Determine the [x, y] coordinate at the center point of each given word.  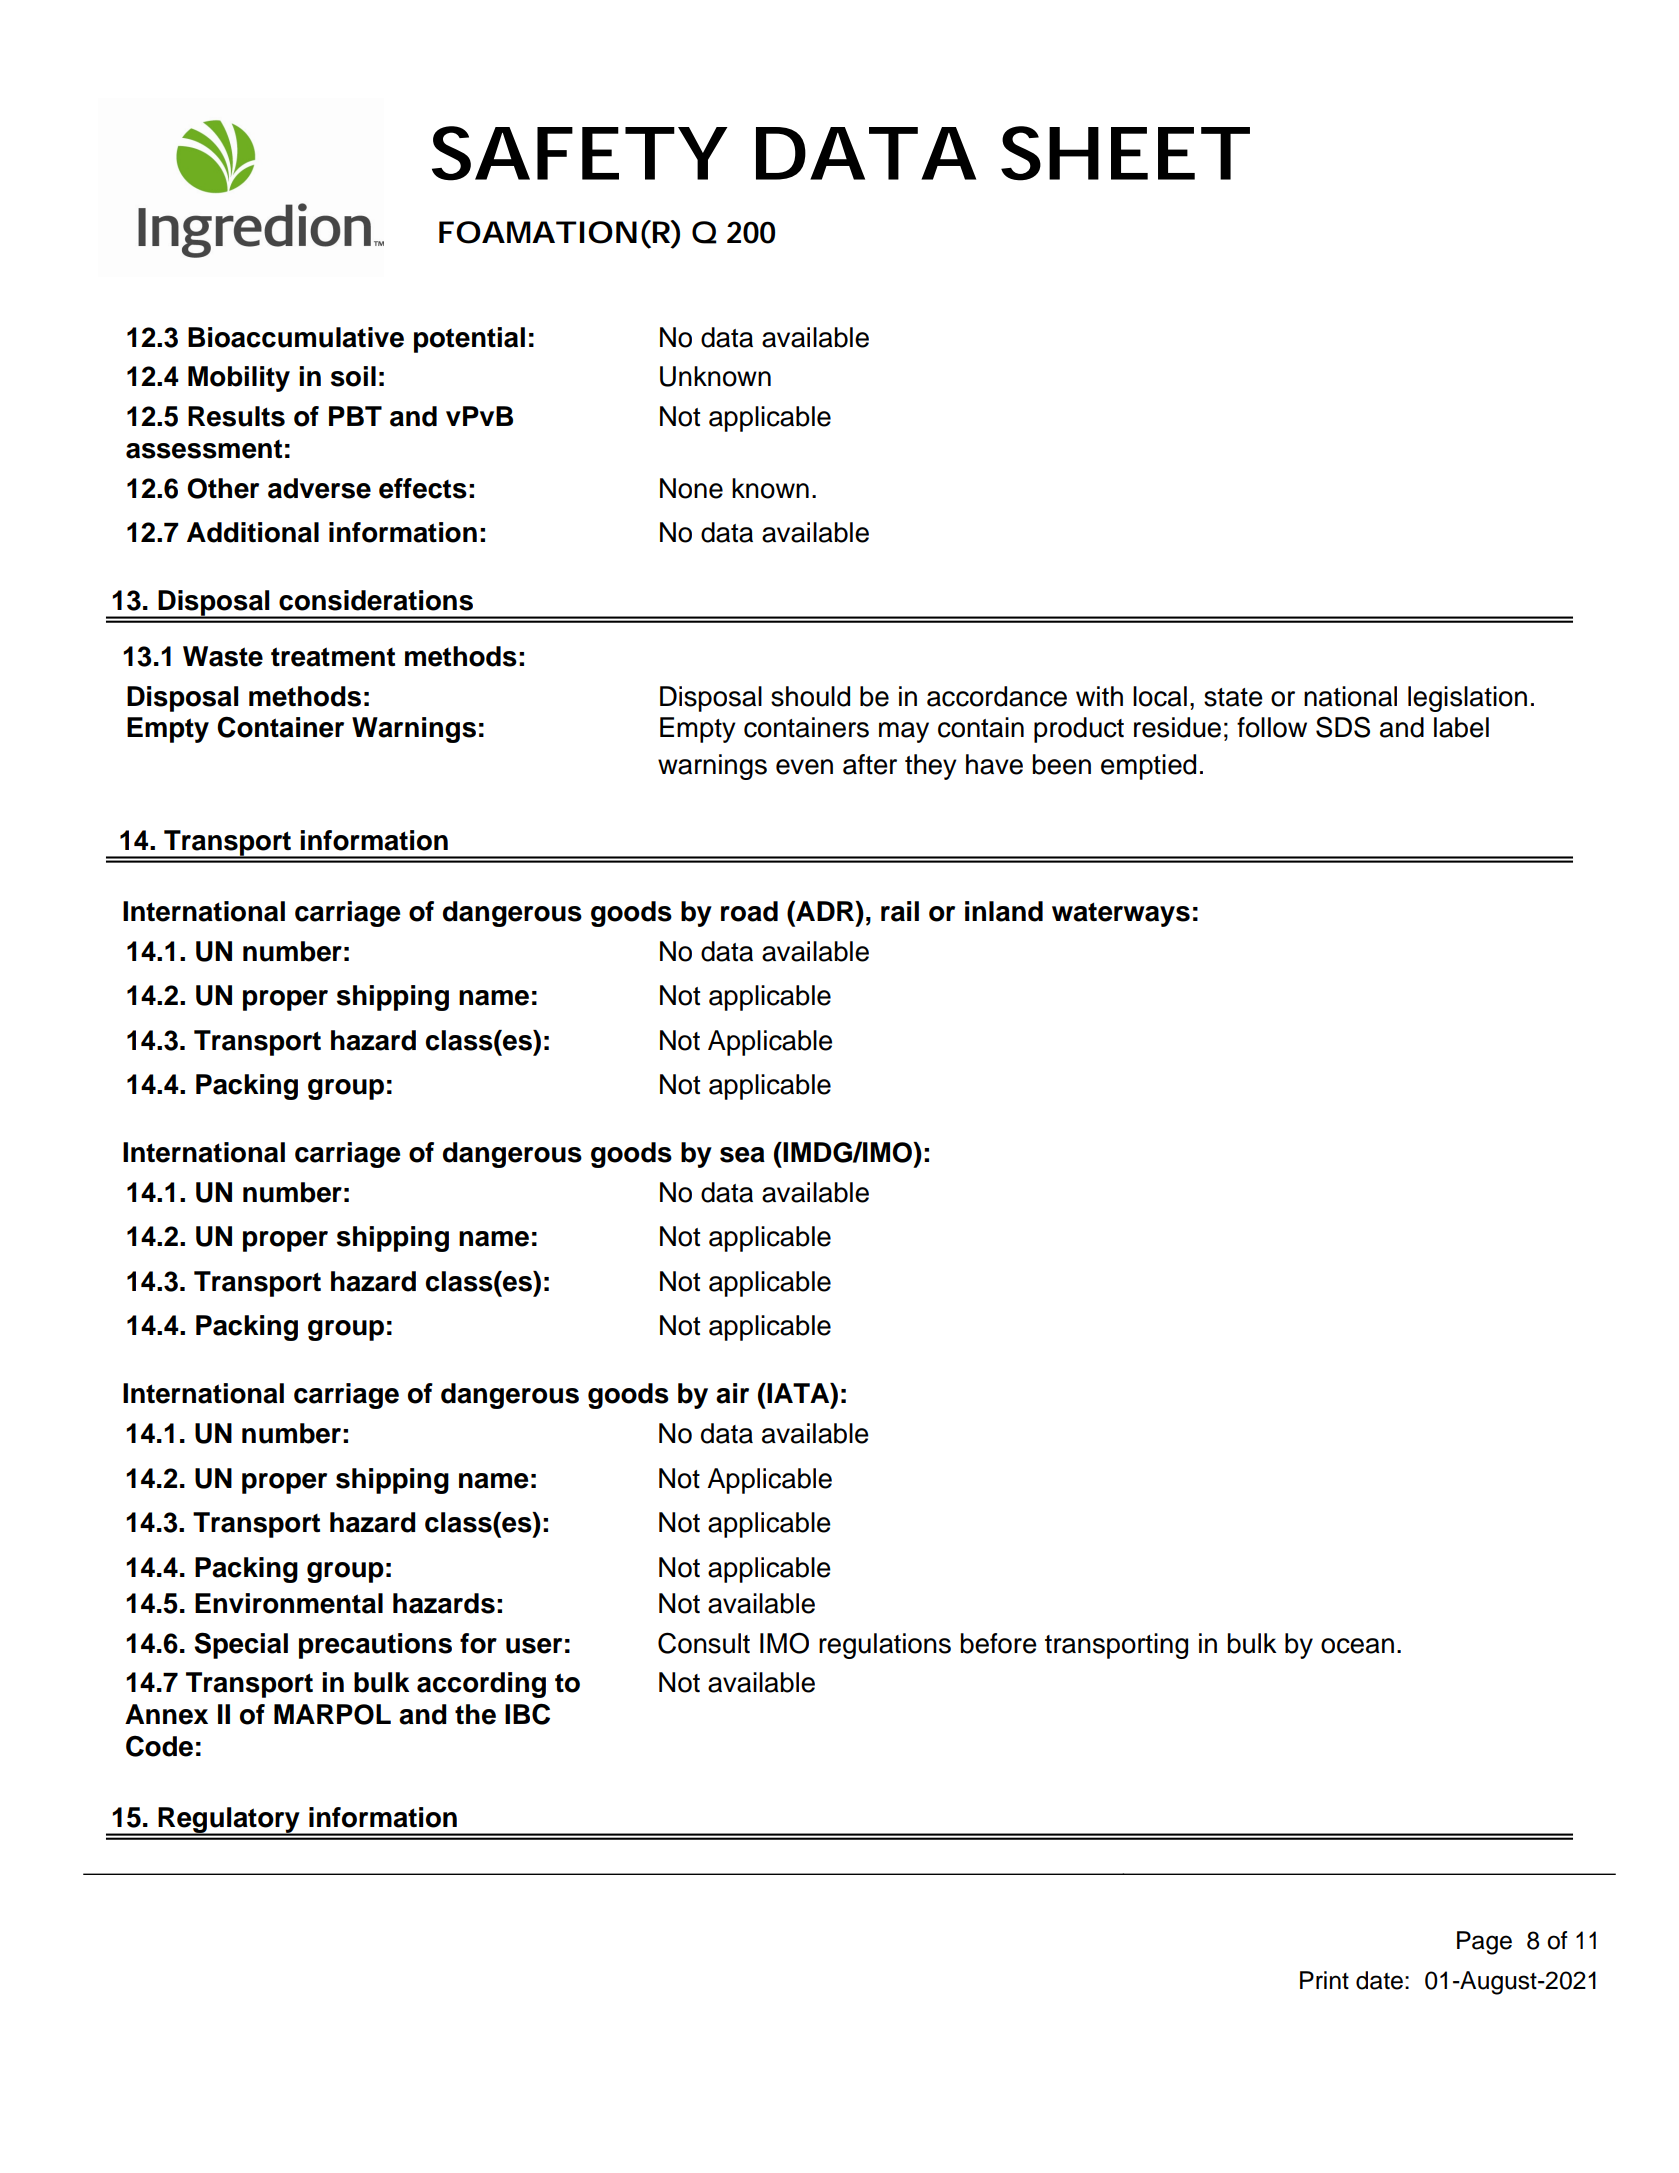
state [1233, 697]
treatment [333, 657]
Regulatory [229, 1821]
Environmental [289, 1603]
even [804, 767]
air [732, 1393]
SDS [1343, 727]
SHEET [1120, 153]
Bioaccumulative [296, 337]
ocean [1357, 1646]
